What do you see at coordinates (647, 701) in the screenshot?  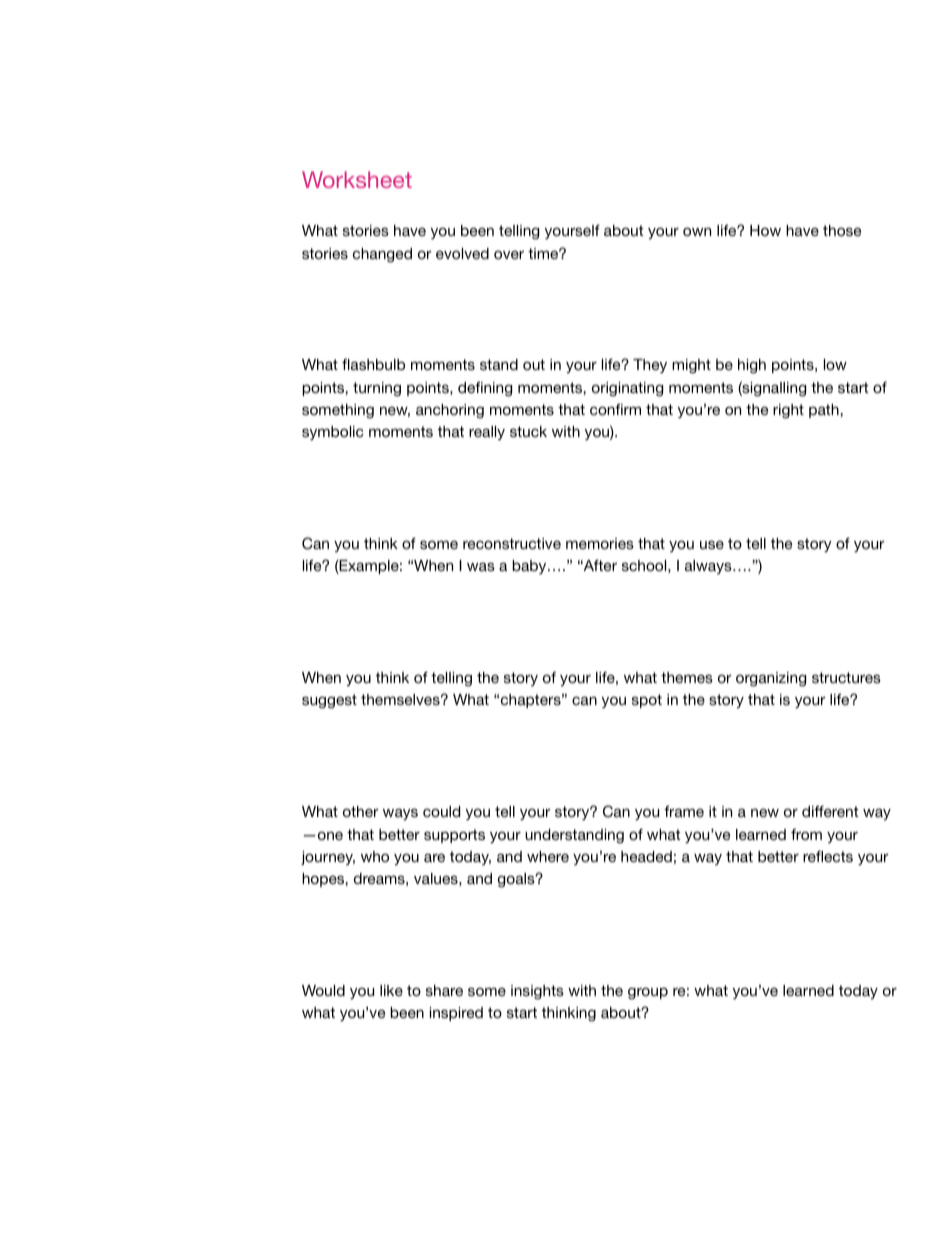 I see `spot` at bounding box center [647, 701].
